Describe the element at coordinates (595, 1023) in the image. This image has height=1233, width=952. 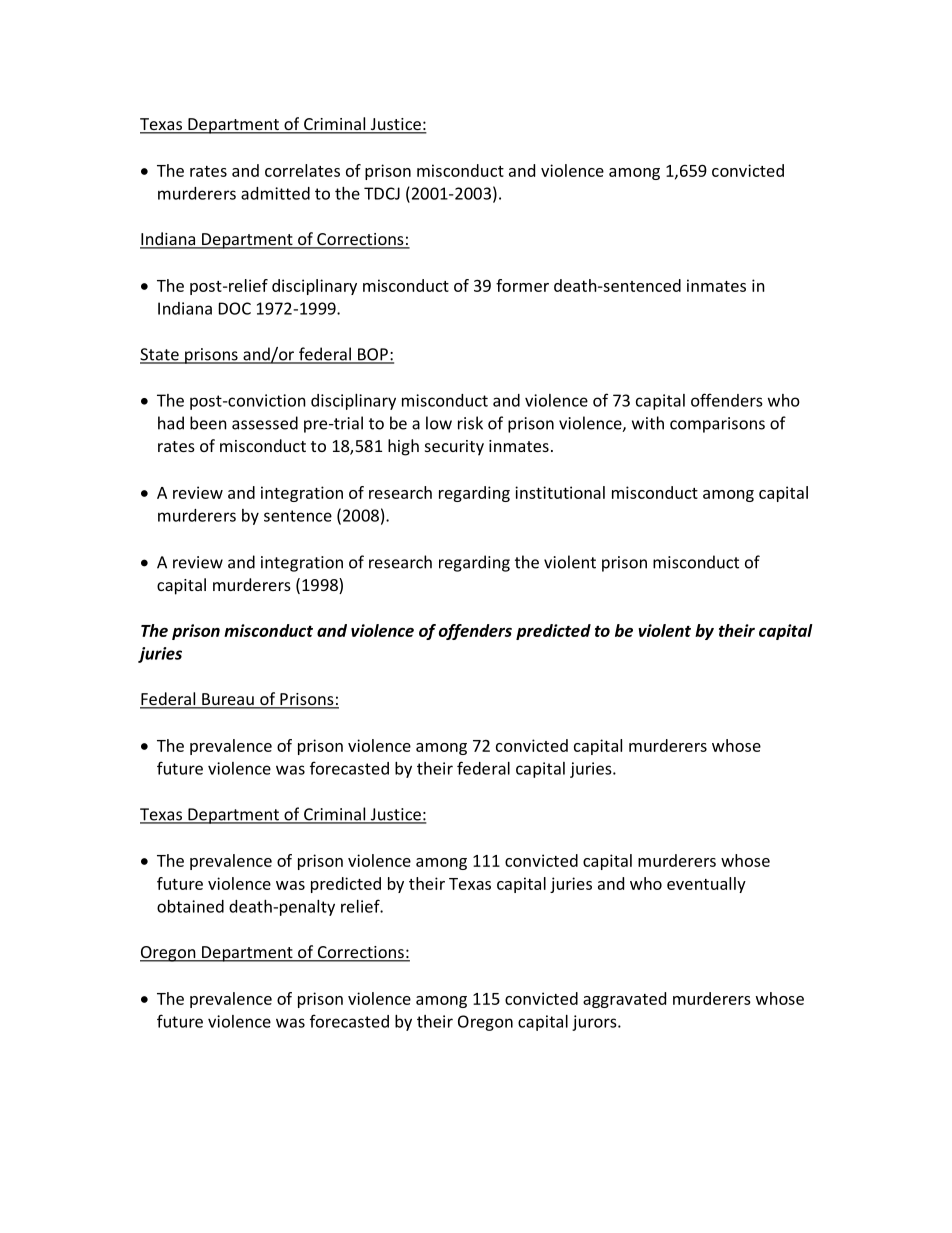
I see `jurors` at that location.
